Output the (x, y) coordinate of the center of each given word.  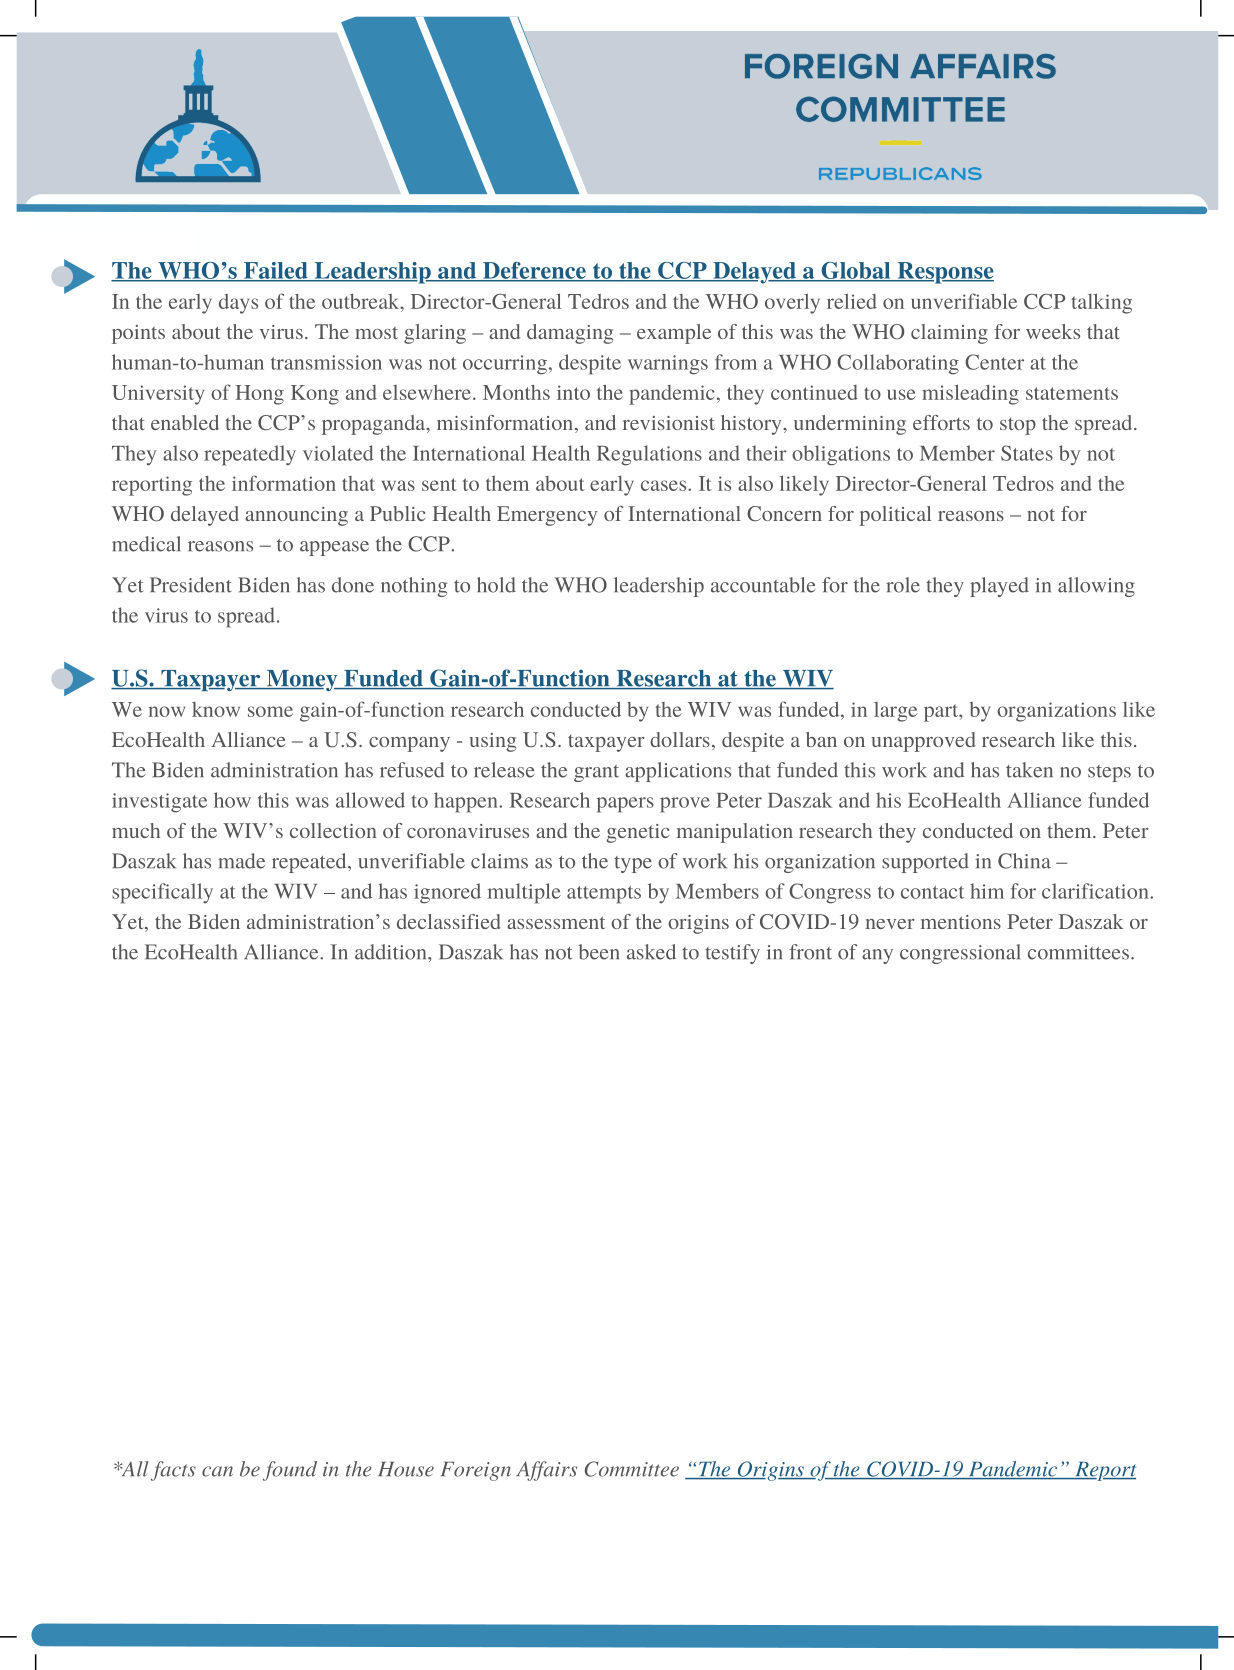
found (290, 1471)
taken (1029, 770)
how (232, 800)
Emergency (547, 516)
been (599, 952)
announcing (296, 516)
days (238, 304)
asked (651, 952)
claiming (949, 334)
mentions (961, 922)
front (810, 952)
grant (596, 773)
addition (392, 952)
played (999, 587)
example (674, 334)
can (217, 1471)
